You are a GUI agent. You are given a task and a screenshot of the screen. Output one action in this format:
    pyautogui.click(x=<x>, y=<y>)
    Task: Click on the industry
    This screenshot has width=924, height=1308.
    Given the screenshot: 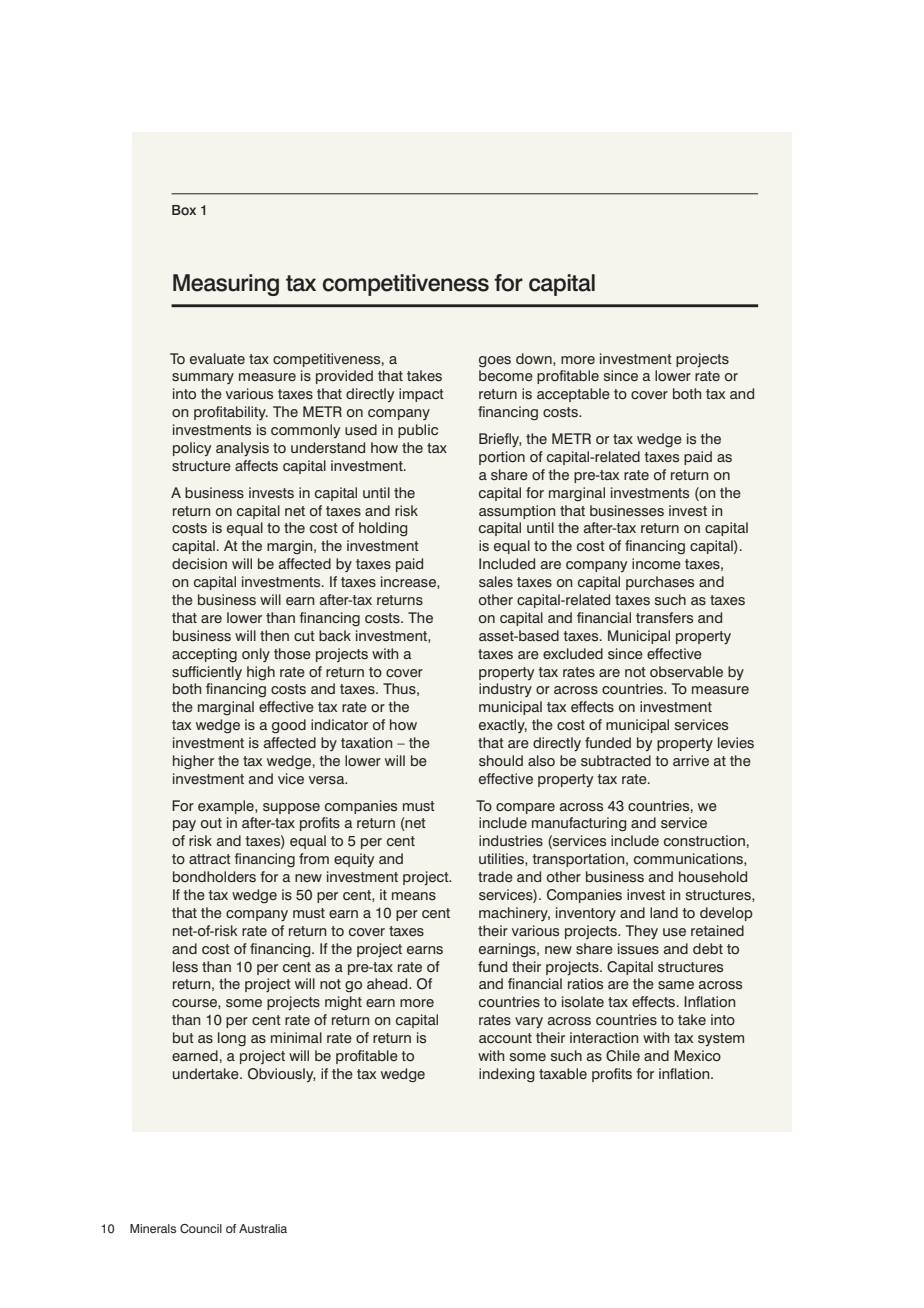 What is the action you would take?
    pyautogui.click(x=505, y=690)
